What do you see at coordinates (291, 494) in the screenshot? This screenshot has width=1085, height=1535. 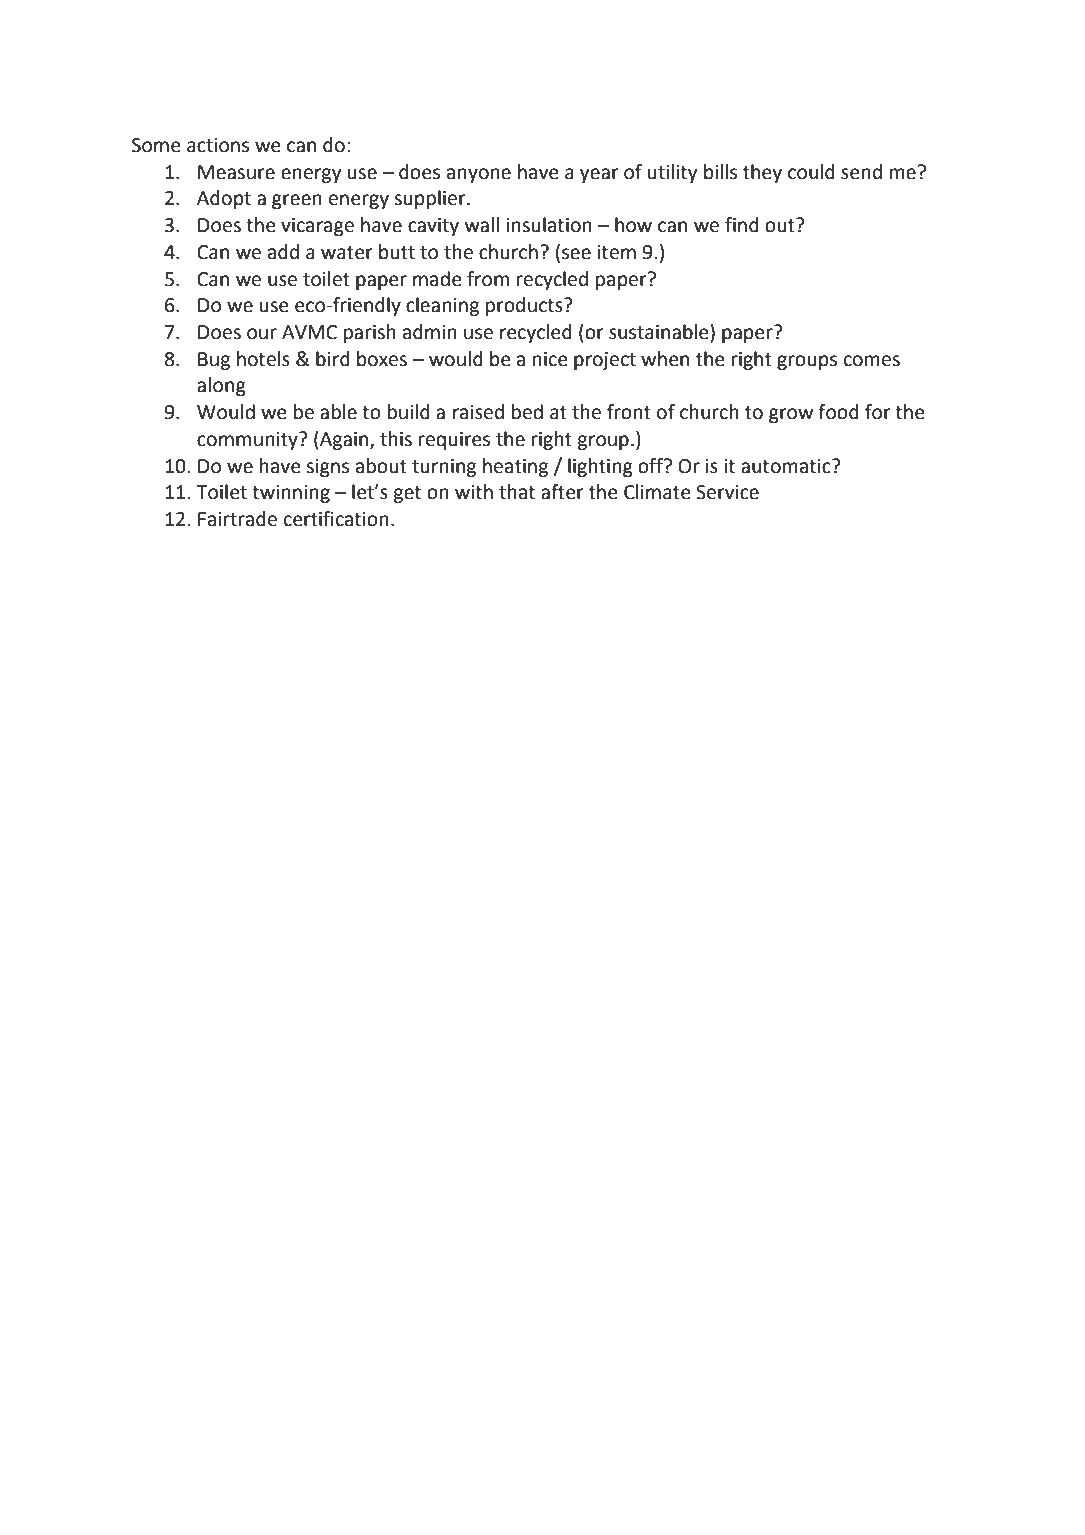 I see `twinning` at bounding box center [291, 494].
